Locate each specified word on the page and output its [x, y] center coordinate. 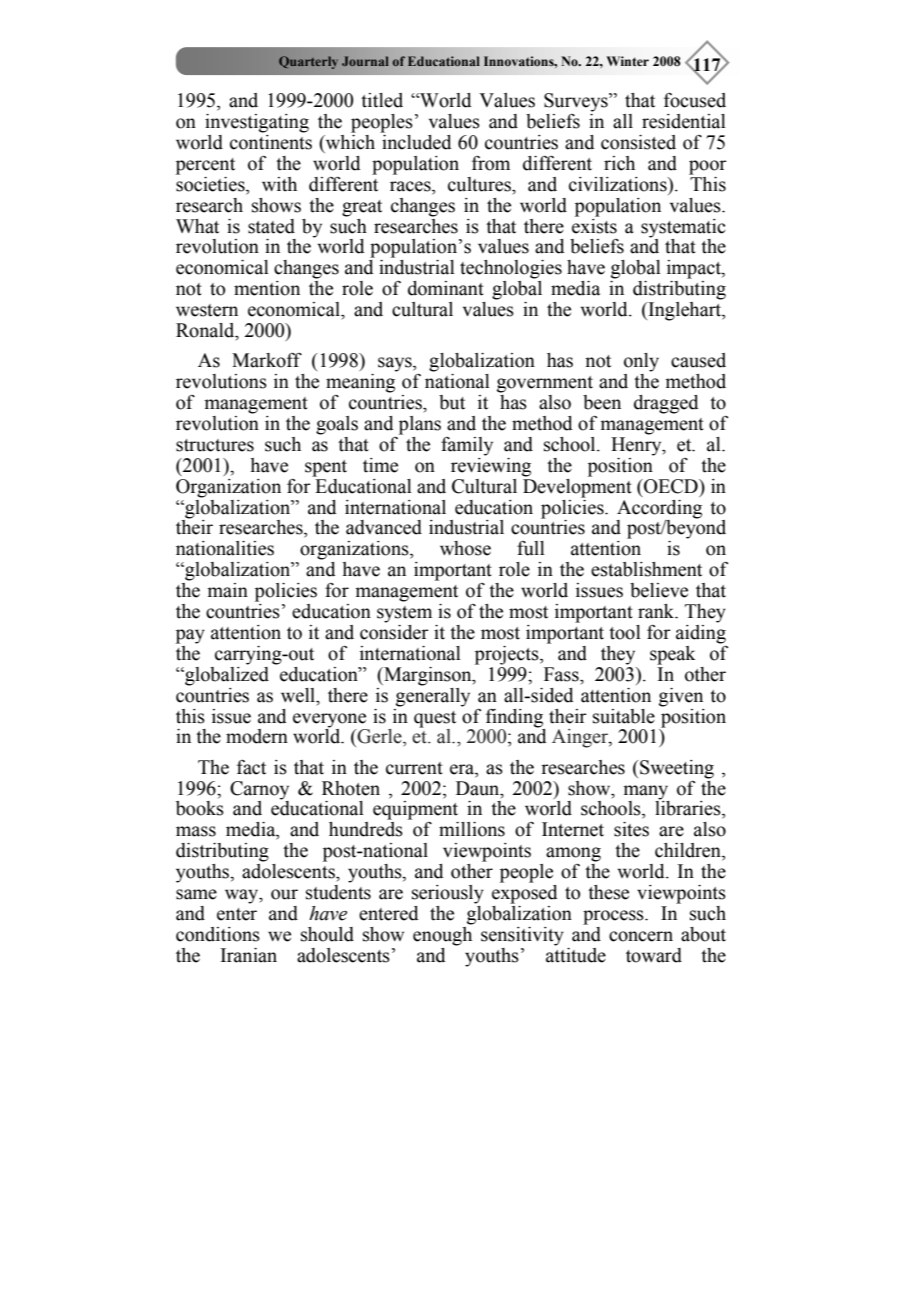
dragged [666, 404]
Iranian [248, 955]
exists [594, 225]
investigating [257, 123]
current [414, 768]
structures [215, 445]
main [227, 590]
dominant [446, 288]
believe [659, 590]
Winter [627, 61]
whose [465, 548]
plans [420, 425]
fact [251, 767]
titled [382, 100]
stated [271, 226]
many [645, 792]
